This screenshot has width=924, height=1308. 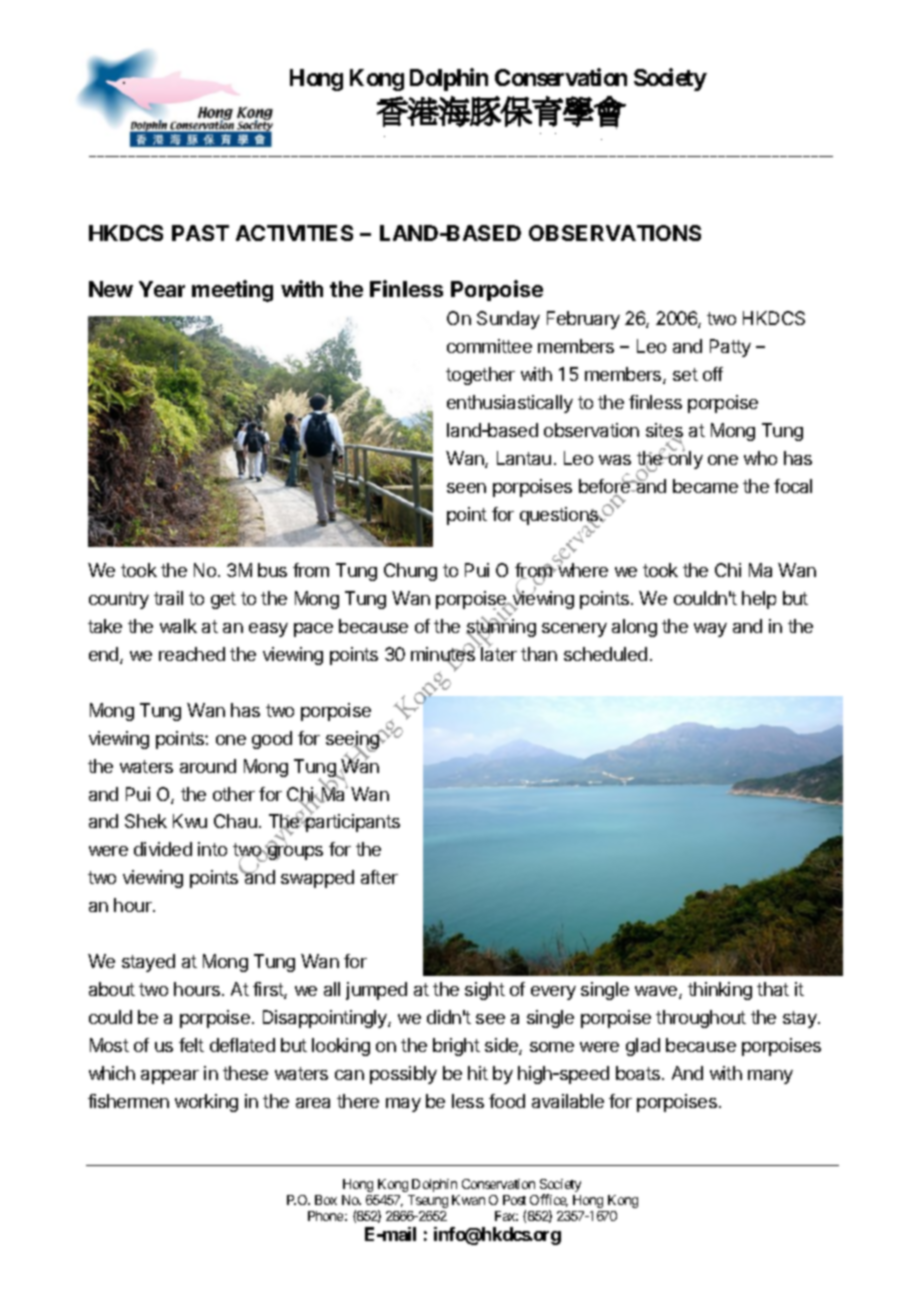 What do you see at coordinates (206, 1103) in the screenshot?
I see `working` at bounding box center [206, 1103].
